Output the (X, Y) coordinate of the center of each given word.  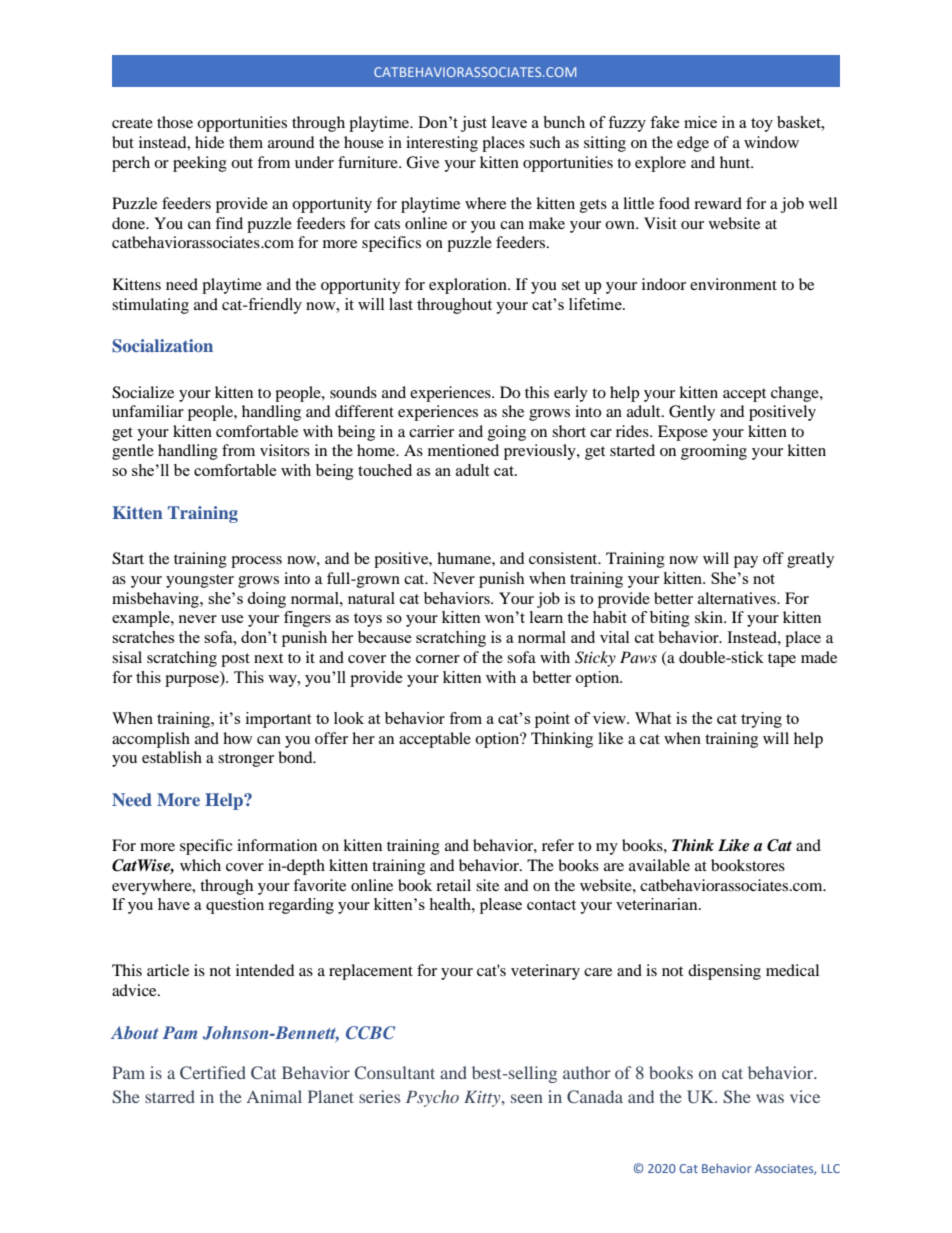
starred (170, 1096)
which (200, 865)
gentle (133, 452)
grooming (714, 452)
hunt (736, 162)
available (659, 865)
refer (558, 845)
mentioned (463, 450)
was (770, 1098)
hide (209, 142)
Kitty (483, 1099)
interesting (442, 144)
